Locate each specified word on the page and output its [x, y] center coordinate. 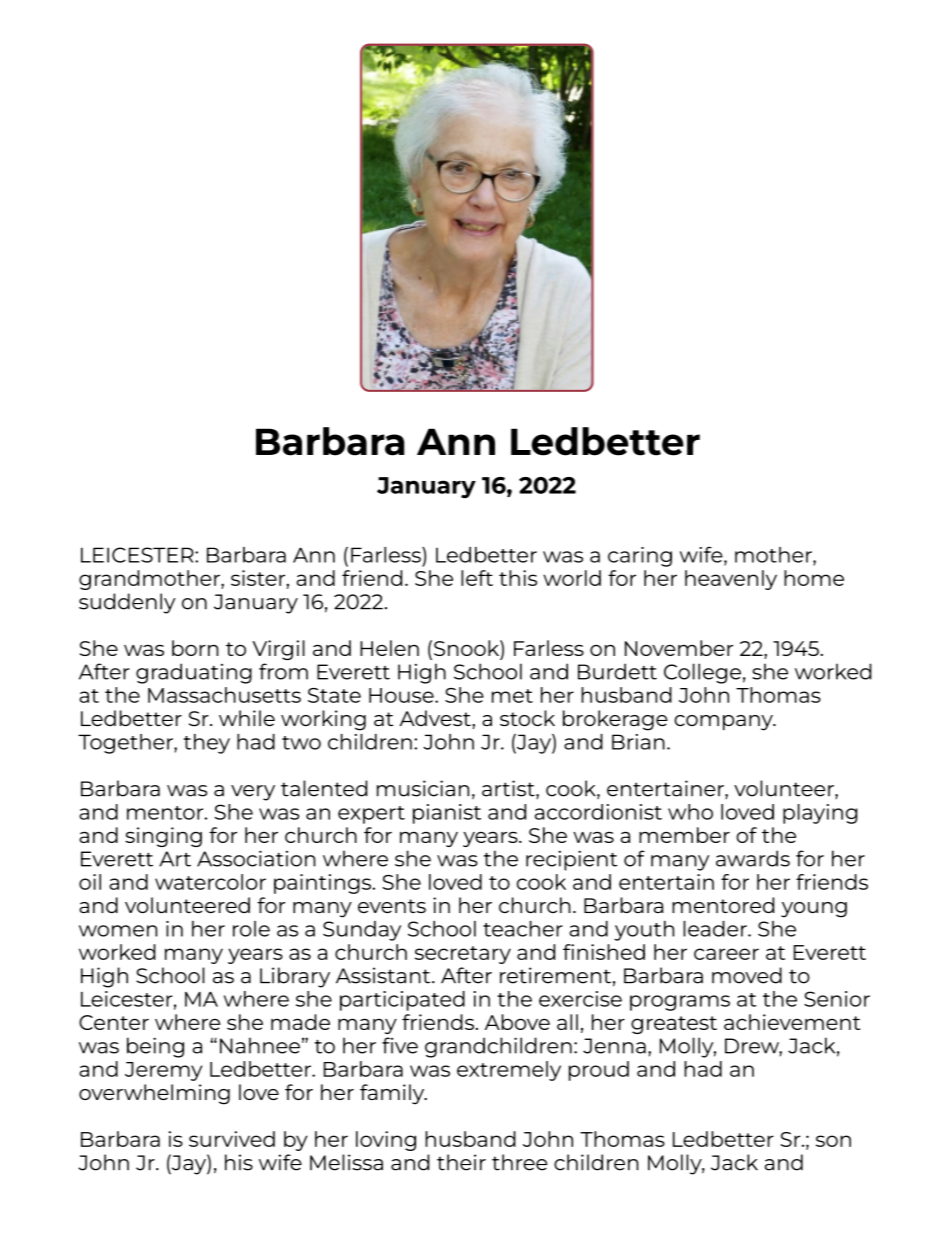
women [118, 931]
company [724, 723]
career [726, 954]
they [207, 744]
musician [423, 788]
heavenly [731, 580]
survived [232, 1139]
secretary [463, 955]
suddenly [127, 603]
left [477, 578]
